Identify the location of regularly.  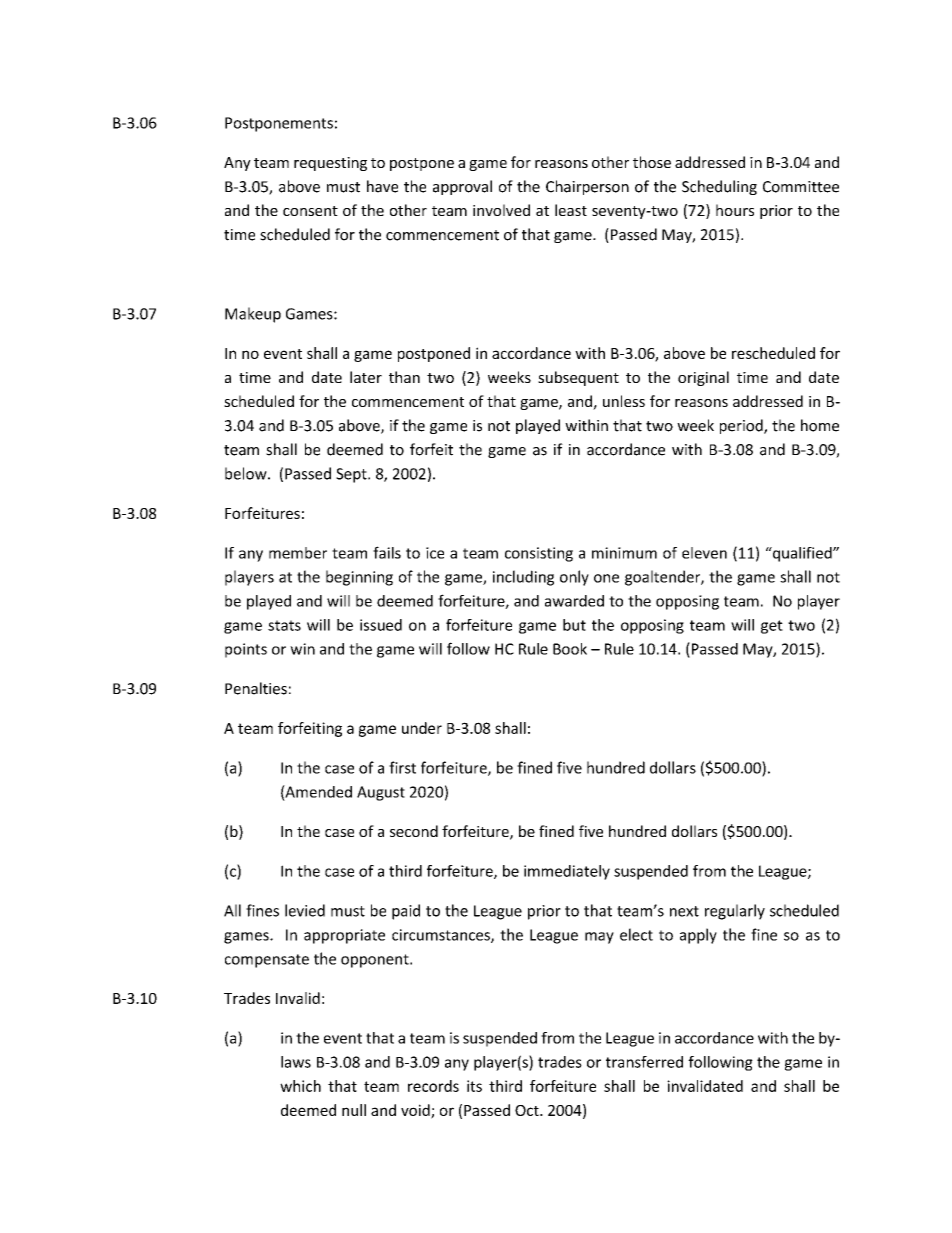
(735, 912).
